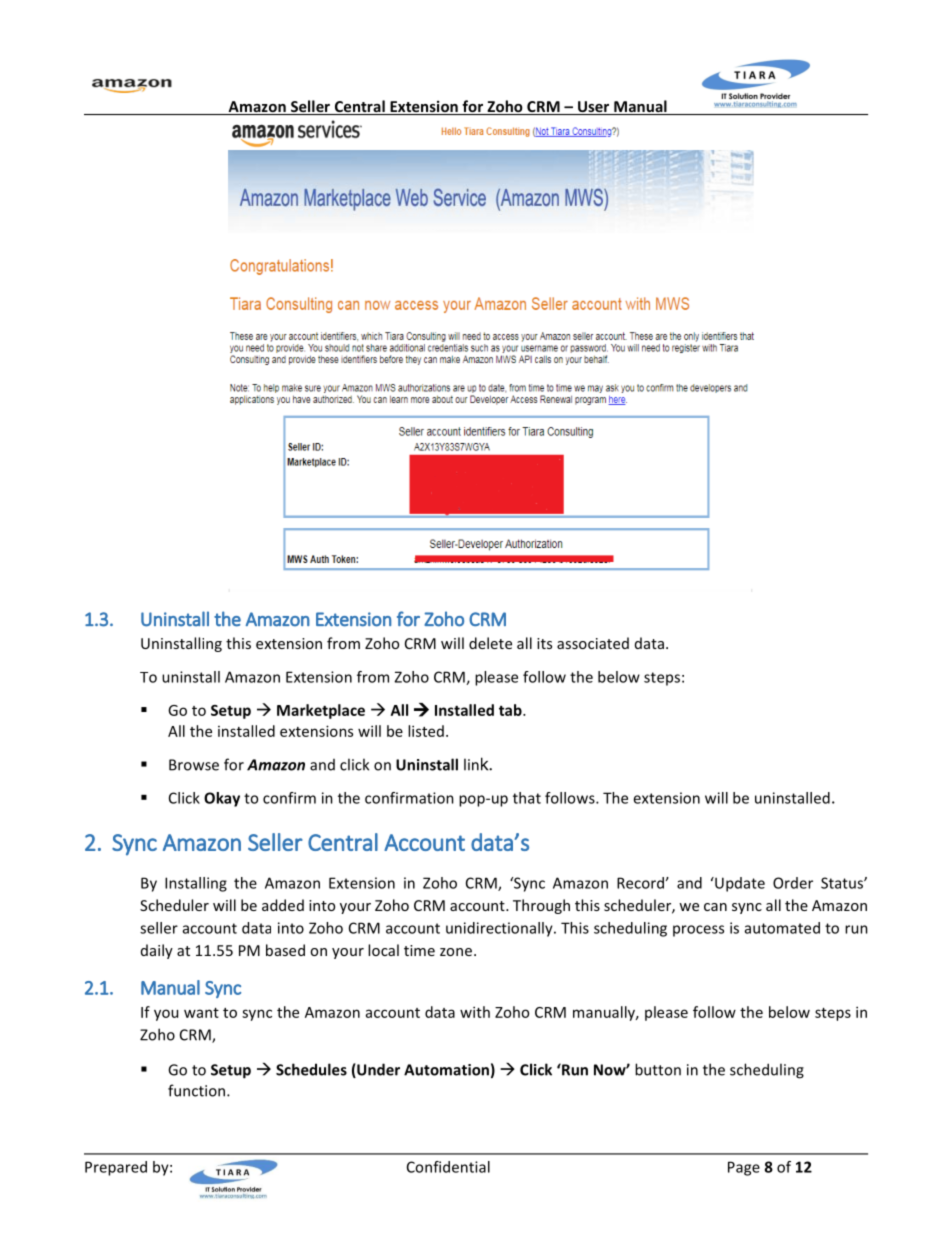 The height and width of the screenshot is (1233, 952). What do you see at coordinates (456, 952) in the screenshot?
I see `zone` at bounding box center [456, 952].
